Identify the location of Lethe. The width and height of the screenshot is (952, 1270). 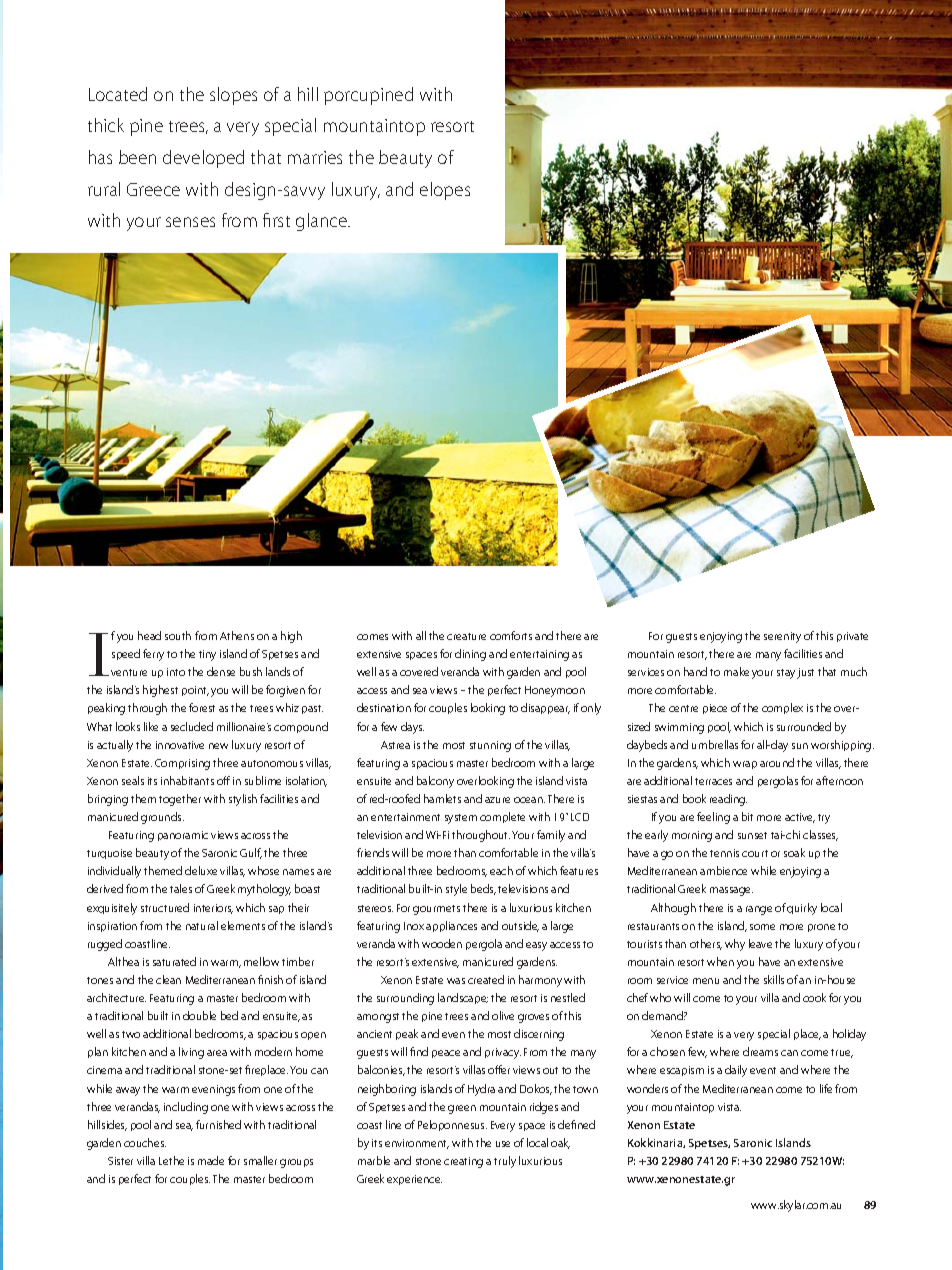
(171, 1160).
